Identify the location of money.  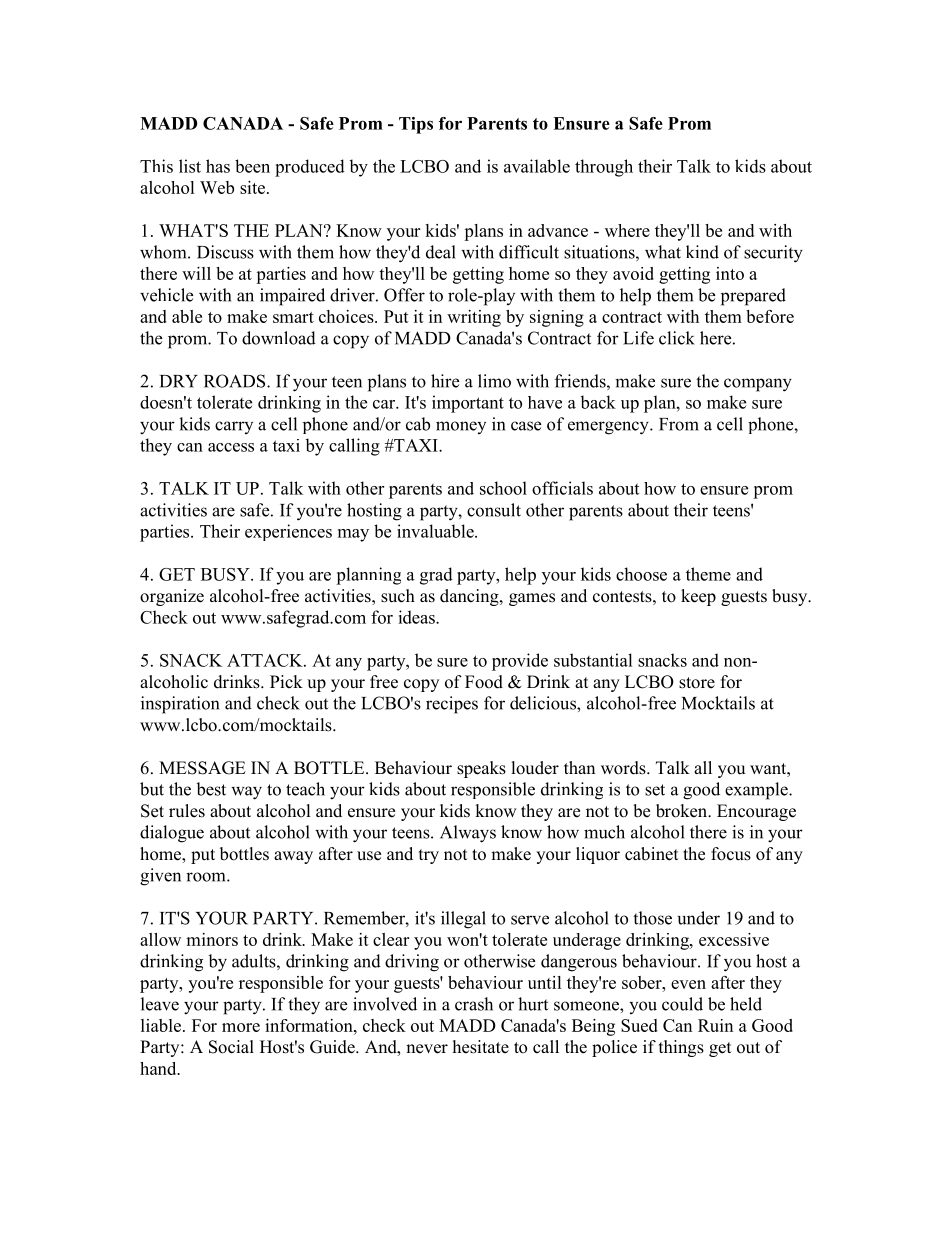
(461, 427).
